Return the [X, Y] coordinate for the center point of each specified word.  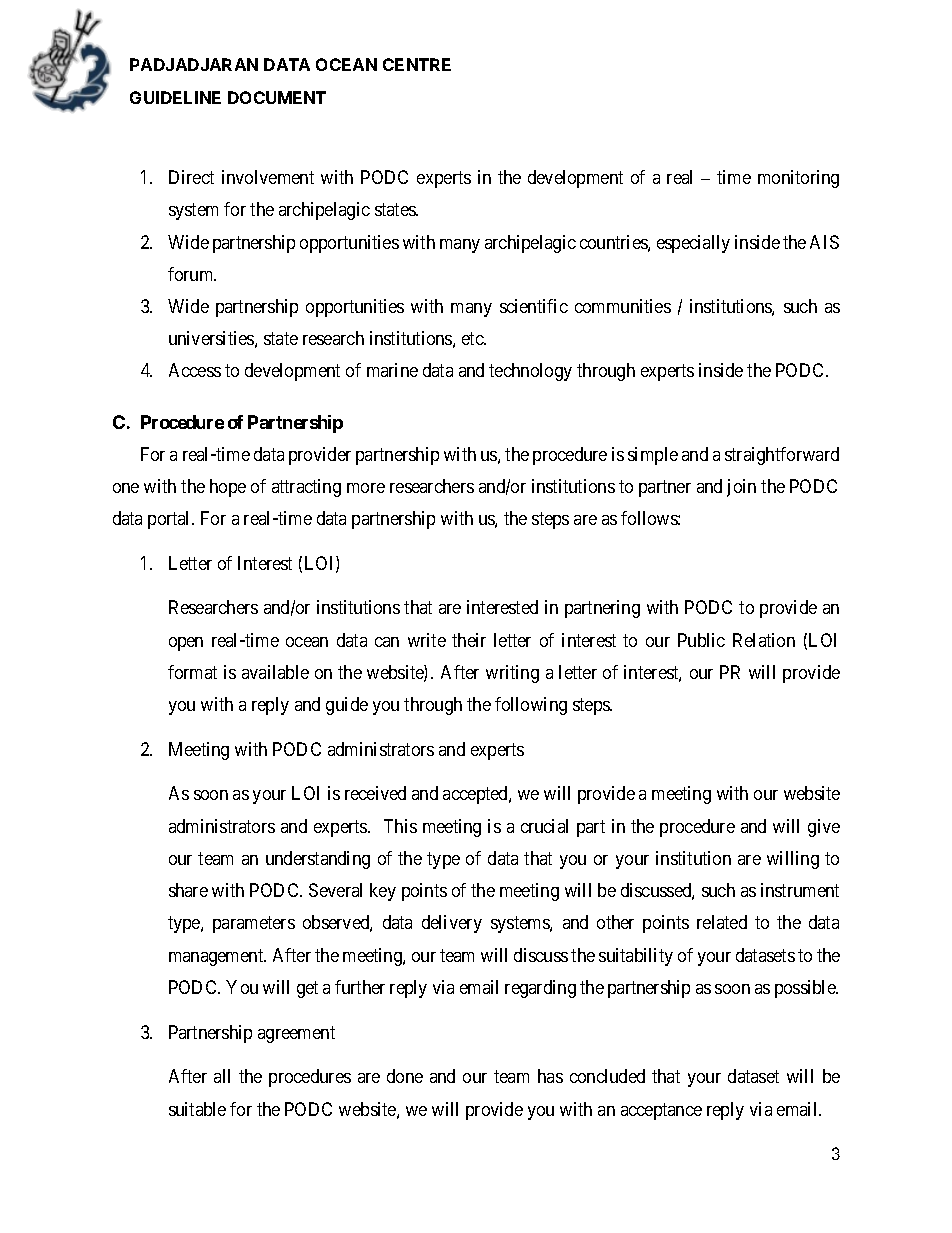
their [469, 640]
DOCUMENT [277, 97]
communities [623, 306]
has [550, 1076]
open [186, 644]
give [824, 828]
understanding [318, 860]
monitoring [798, 179]
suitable [197, 1109]
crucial [544, 826]
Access [195, 370]
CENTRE [417, 64]
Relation [764, 640]
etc [473, 338]
